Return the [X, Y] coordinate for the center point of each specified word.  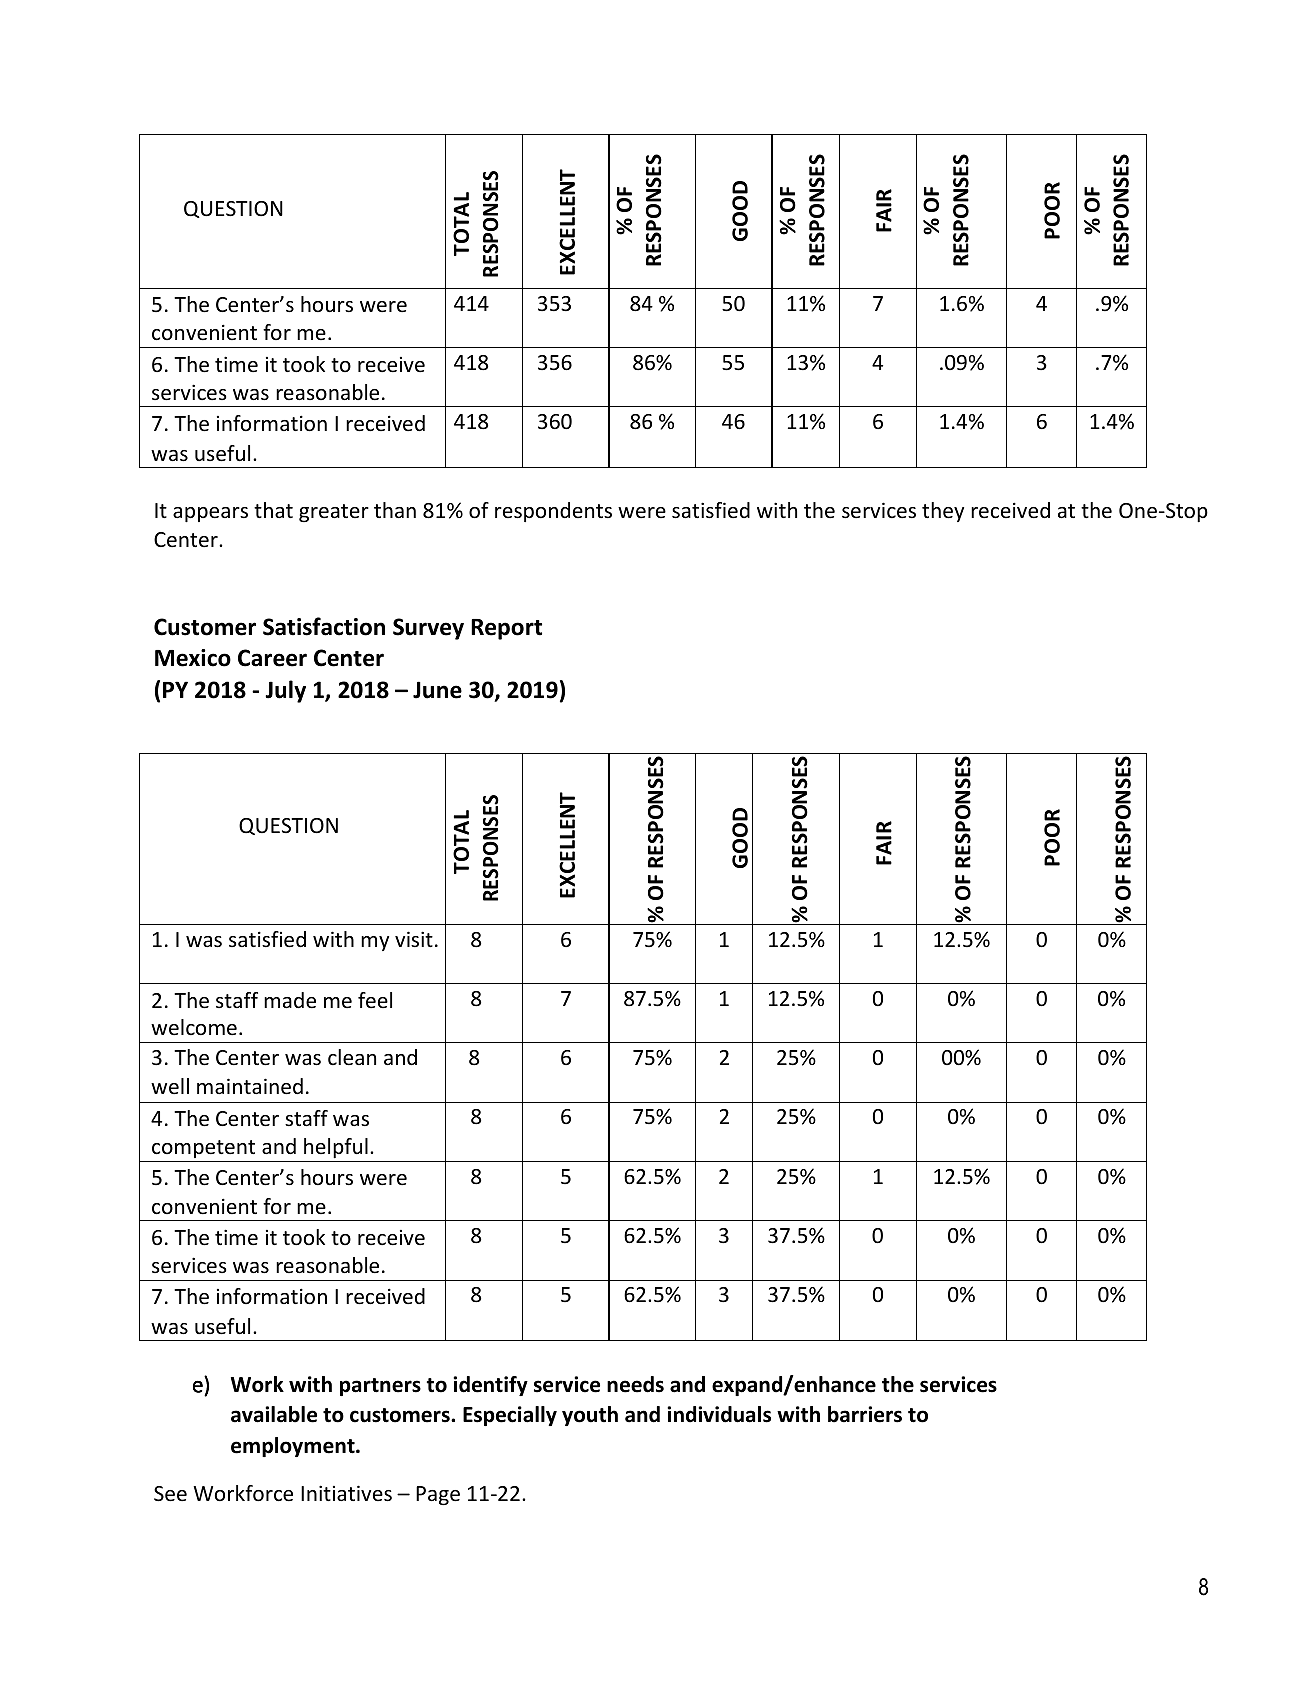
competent [203, 1149]
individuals [719, 1414]
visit [414, 939]
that [273, 510]
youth [590, 1416]
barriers [865, 1414]
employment [294, 1447]
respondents [553, 512]
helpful [336, 1148]
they [943, 512]
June [437, 690]
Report [506, 629]
